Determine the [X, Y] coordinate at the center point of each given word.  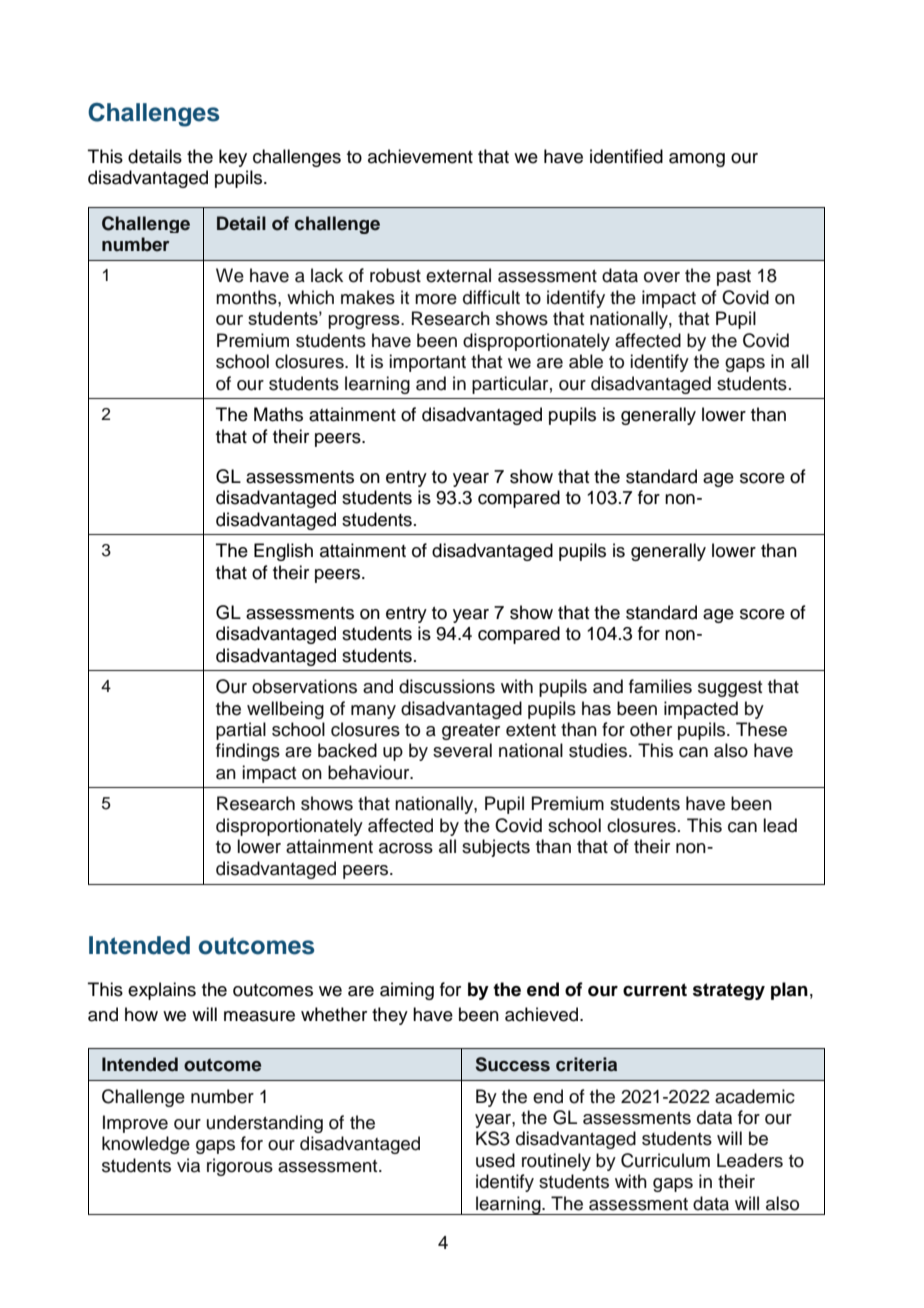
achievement [420, 156]
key [233, 158]
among [697, 160]
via [188, 1165]
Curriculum [665, 1160]
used [495, 1160]
